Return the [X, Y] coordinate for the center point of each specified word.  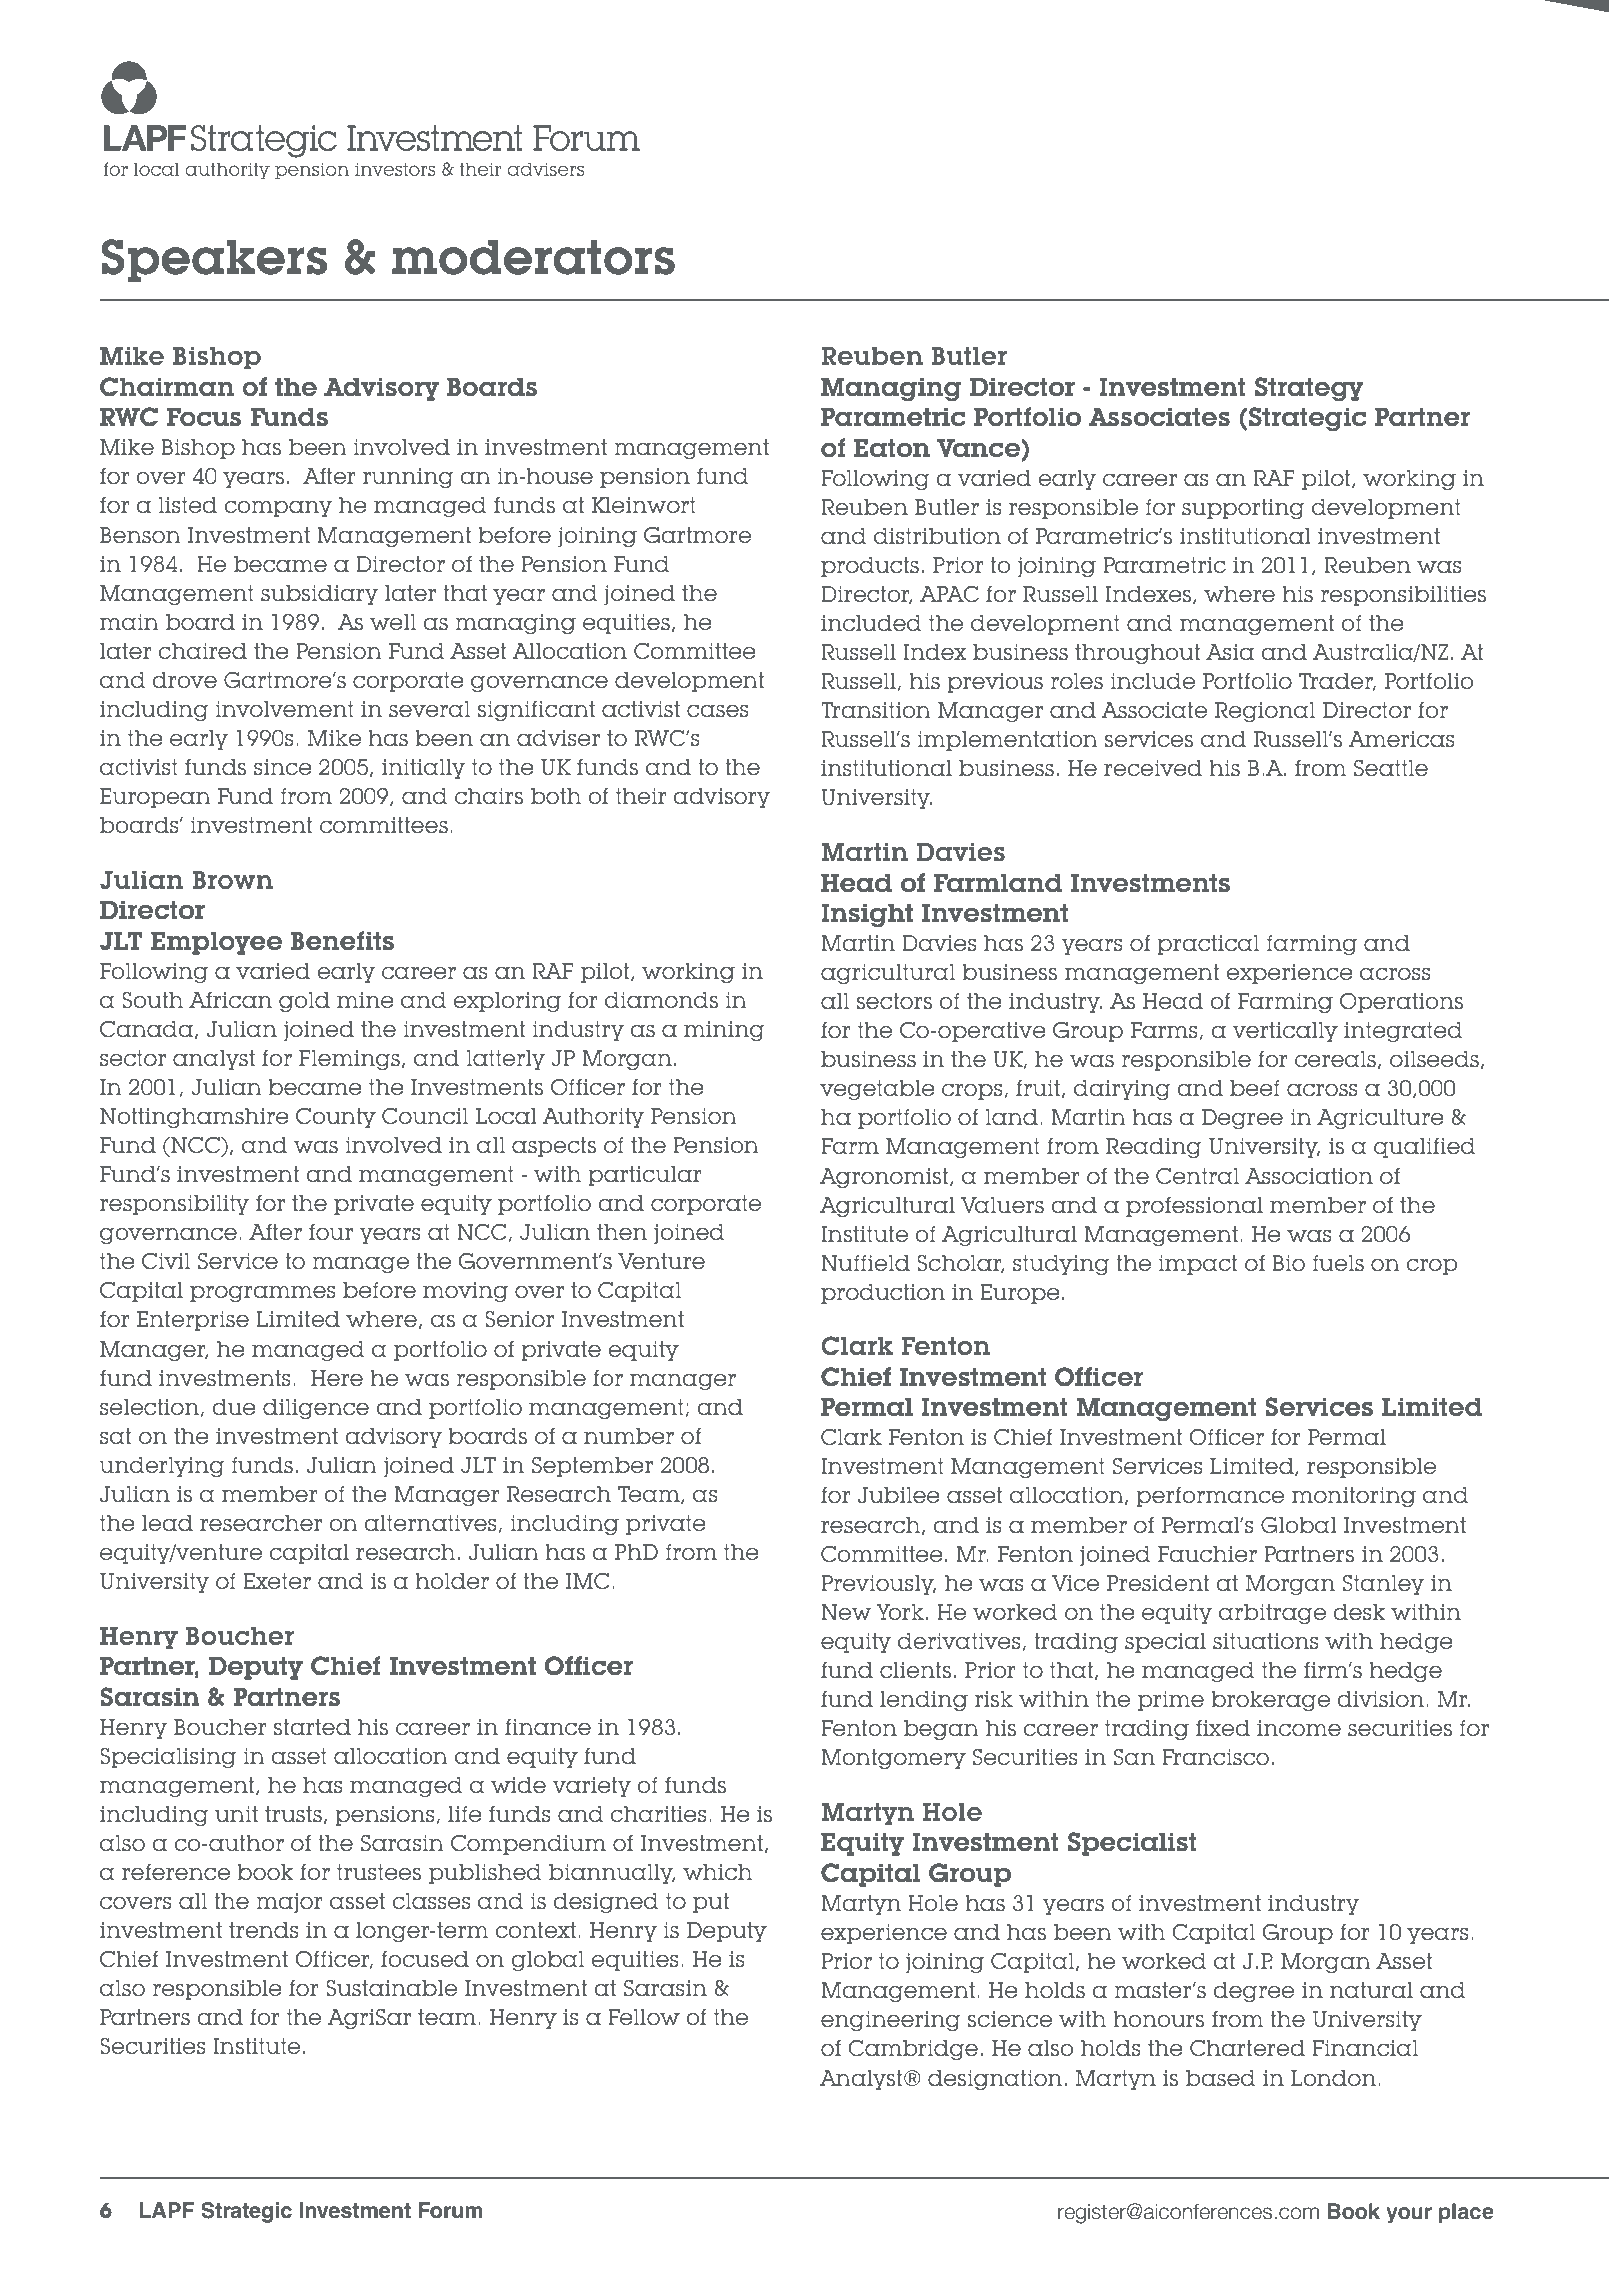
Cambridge [913, 2050]
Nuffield [865, 1263]
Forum [451, 2210]
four [331, 1232]
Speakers [214, 261]
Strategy [1309, 389]
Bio [1288, 1263]
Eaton [892, 448]
